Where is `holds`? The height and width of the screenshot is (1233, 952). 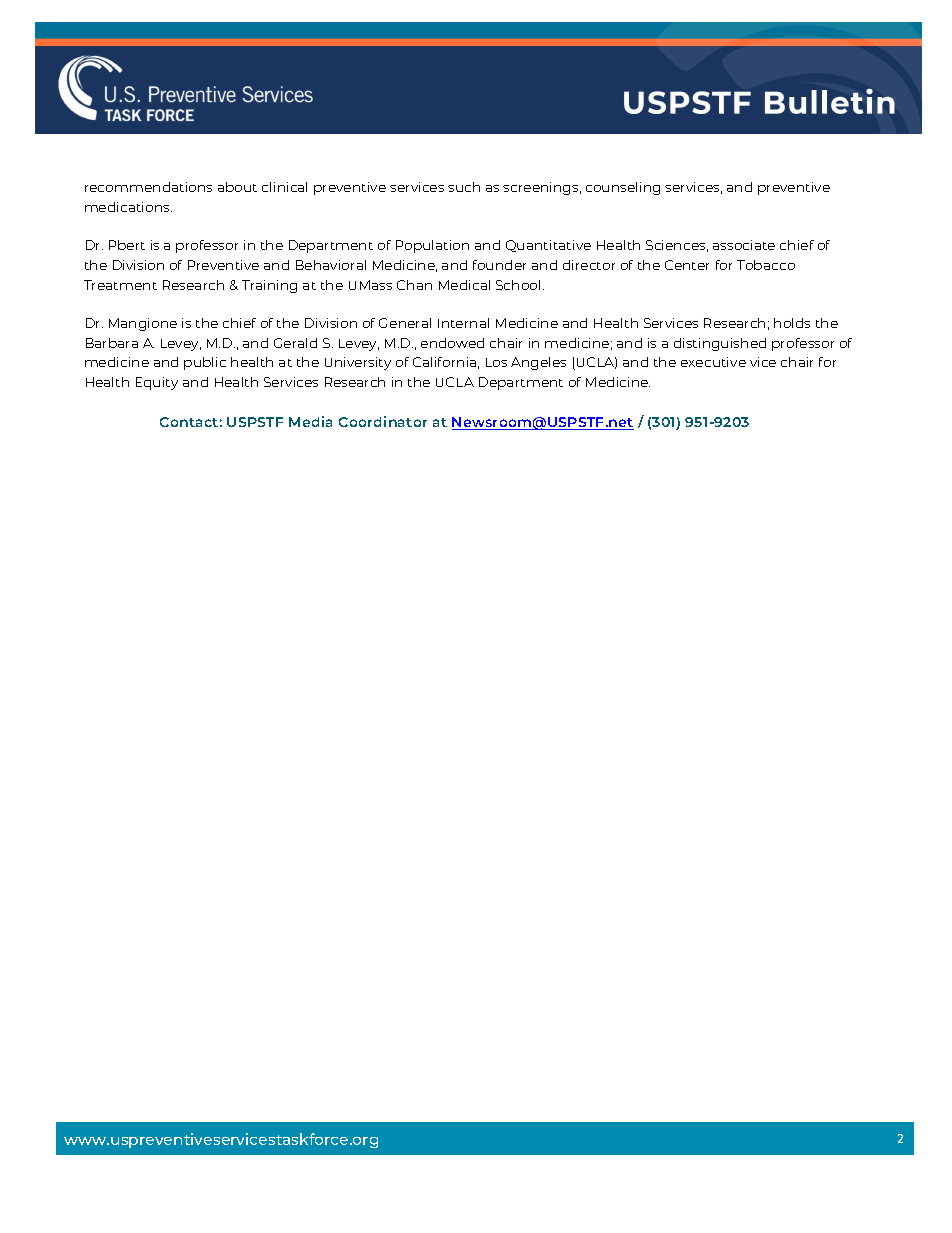 holds is located at coordinates (792, 323).
